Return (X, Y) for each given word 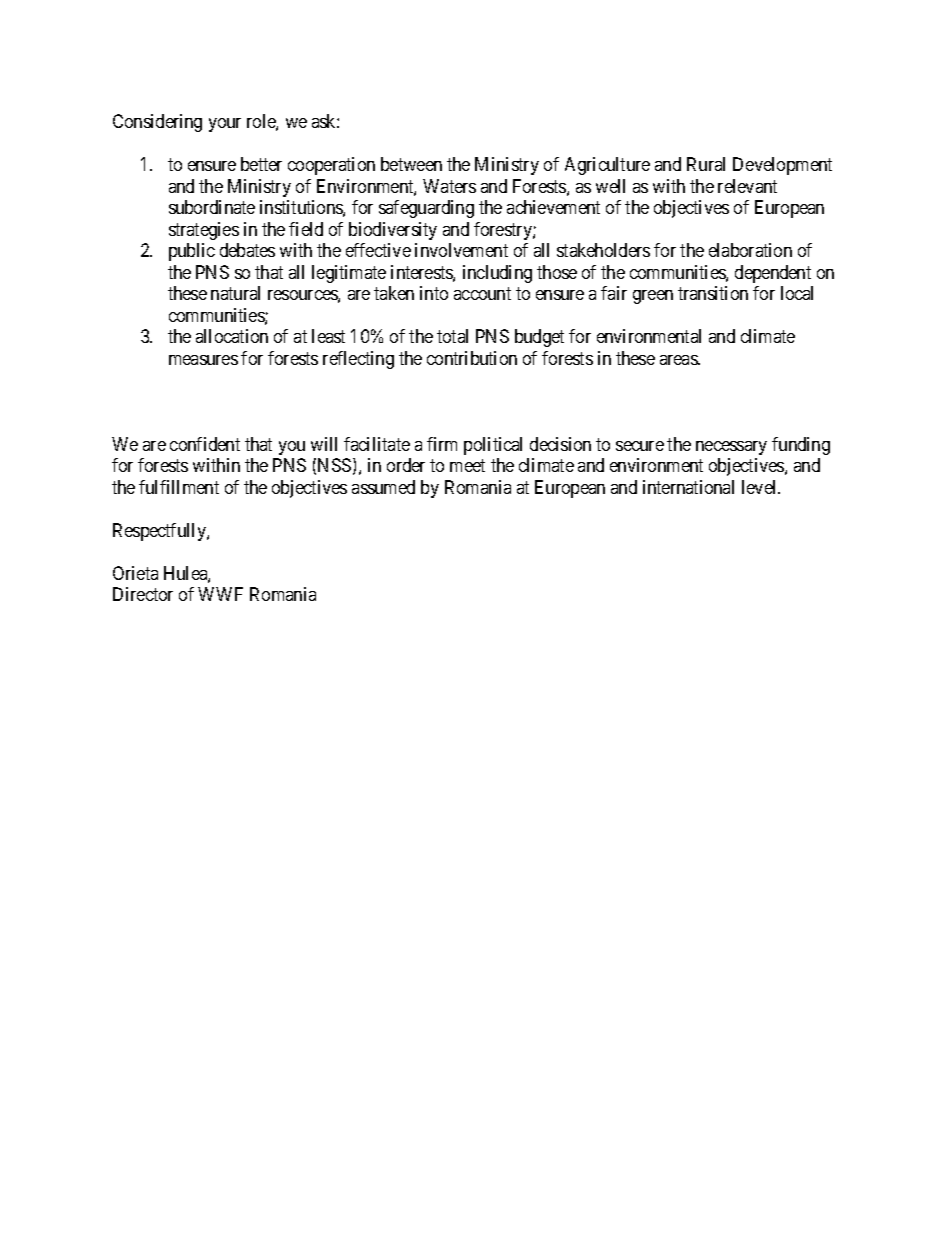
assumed (383, 487)
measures (203, 360)
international (688, 487)
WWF (220, 594)
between (411, 164)
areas (679, 360)
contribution (472, 358)
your (225, 125)
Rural (706, 164)
